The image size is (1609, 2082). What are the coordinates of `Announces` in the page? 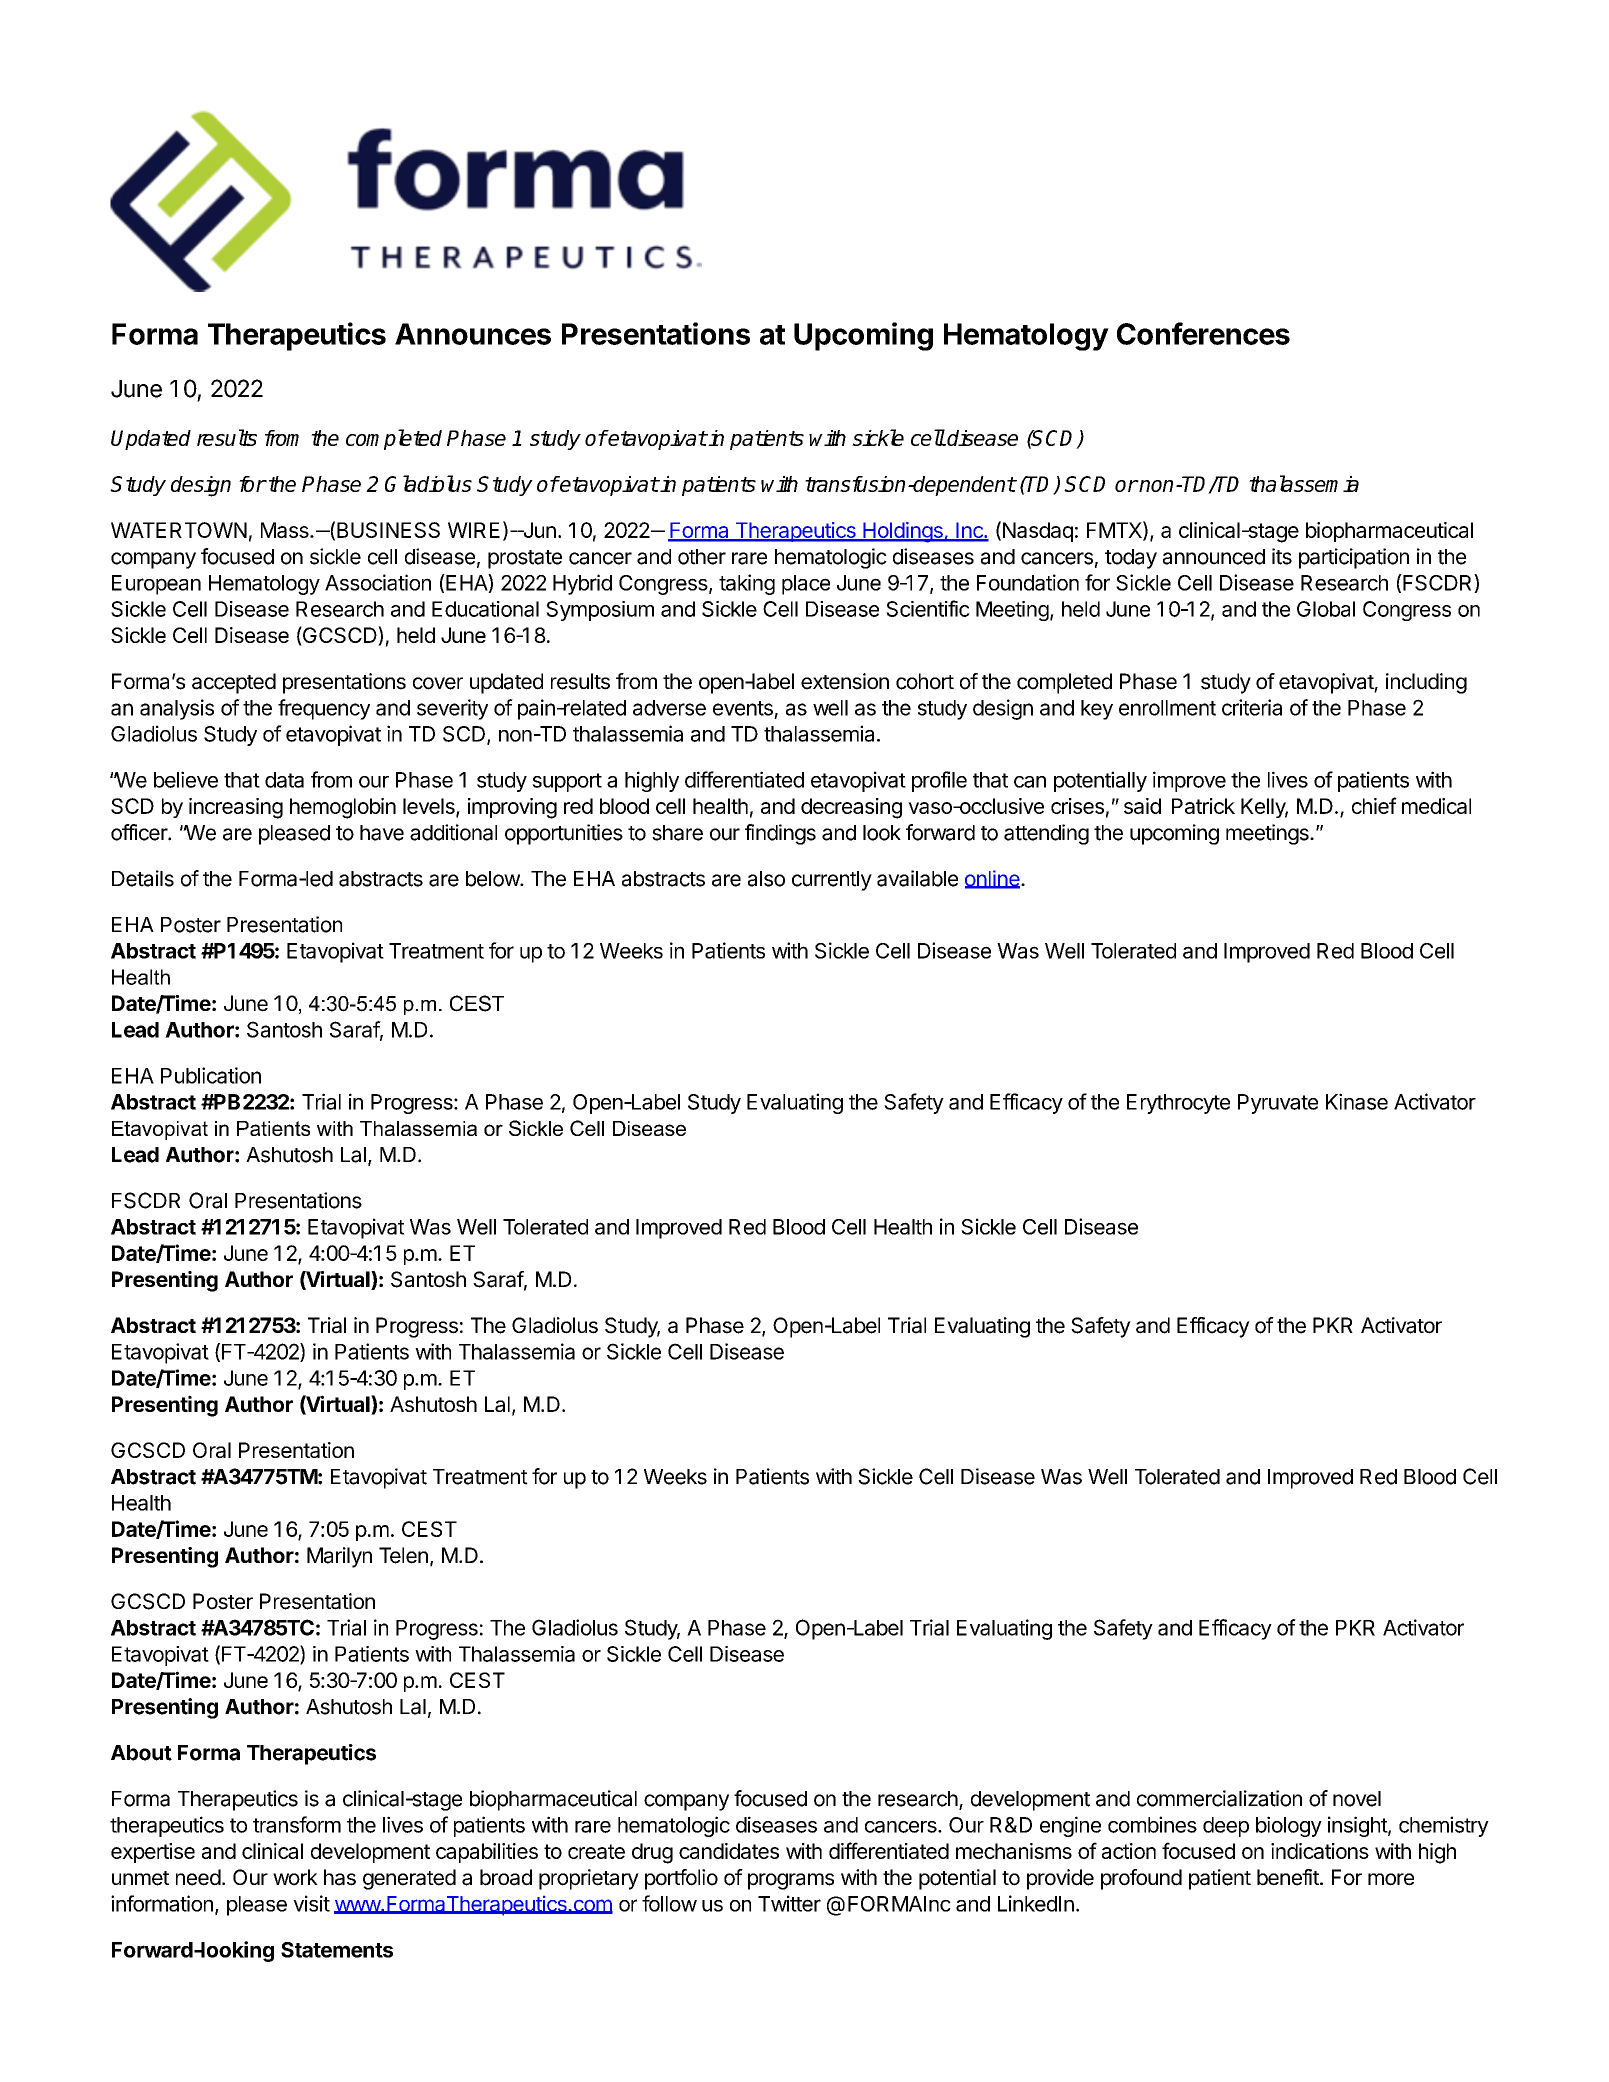 It's located at (473, 334).
